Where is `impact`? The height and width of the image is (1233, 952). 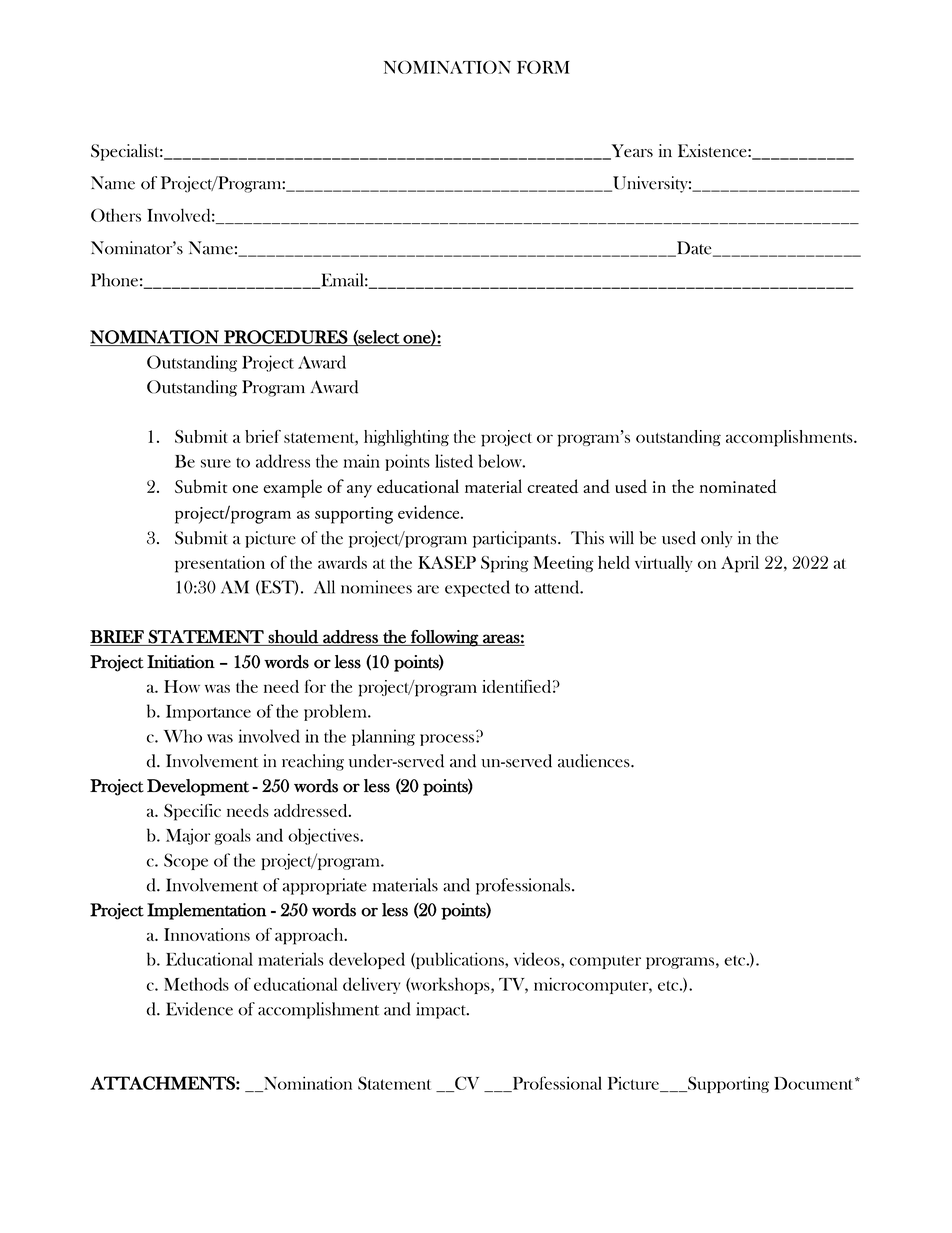 impact is located at coordinates (442, 1010).
